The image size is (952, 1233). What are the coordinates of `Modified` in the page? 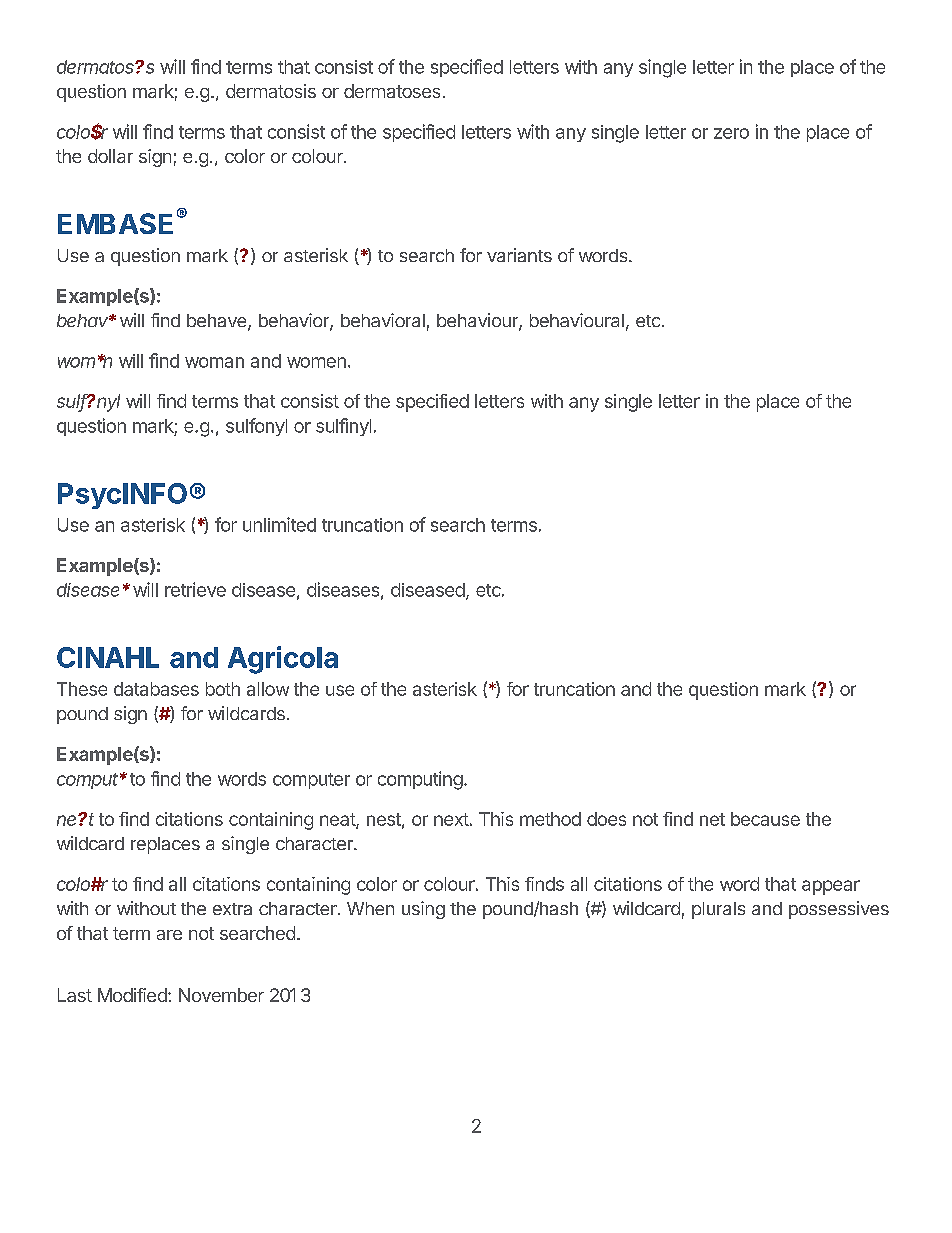 It's located at (132, 995).
